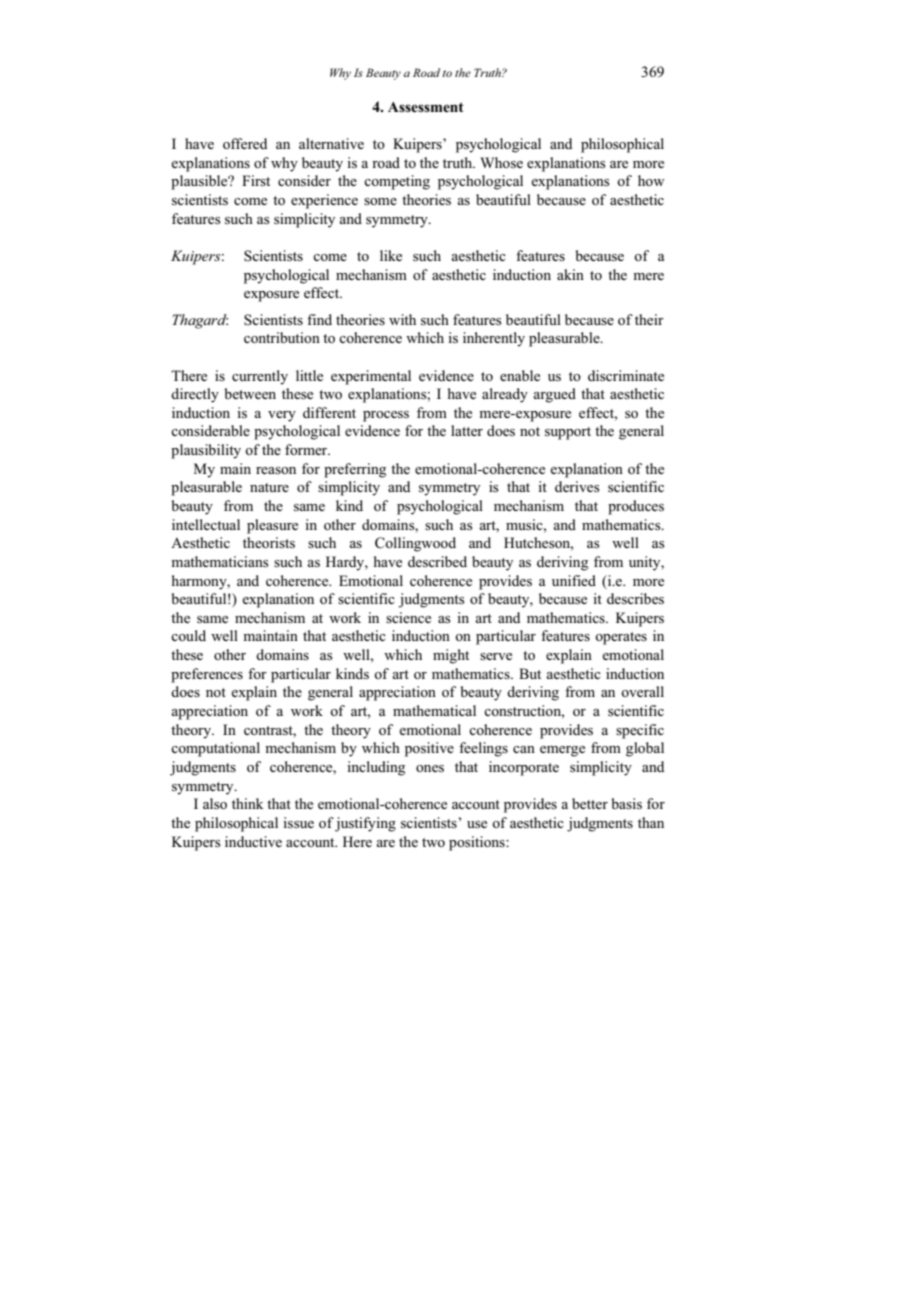 Image resolution: width=924 pixels, height=1308 pixels. Describe the element at coordinates (355, 470) in the page. I see `preferring` at that location.
